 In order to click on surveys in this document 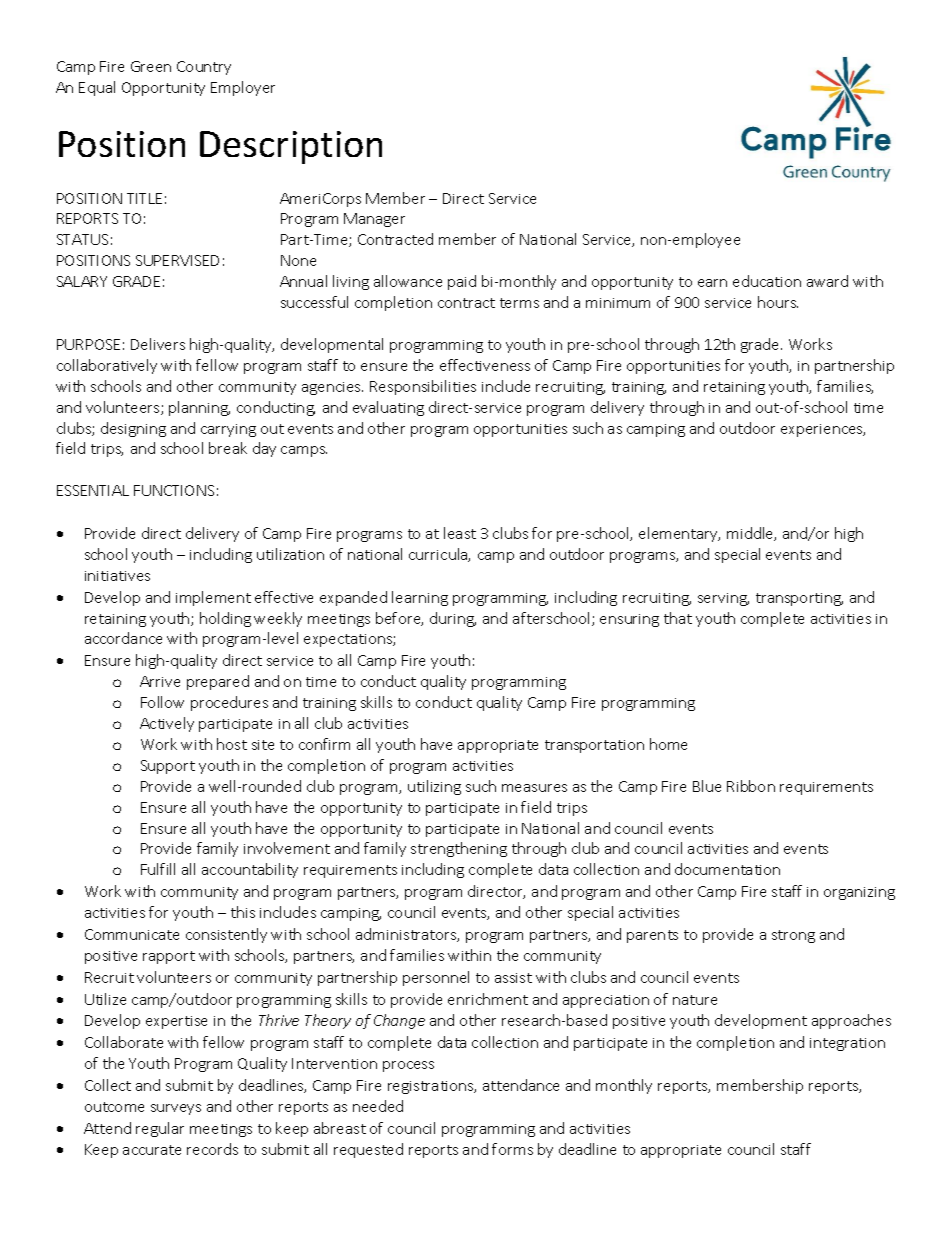, I will do `click(176, 1109)`.
